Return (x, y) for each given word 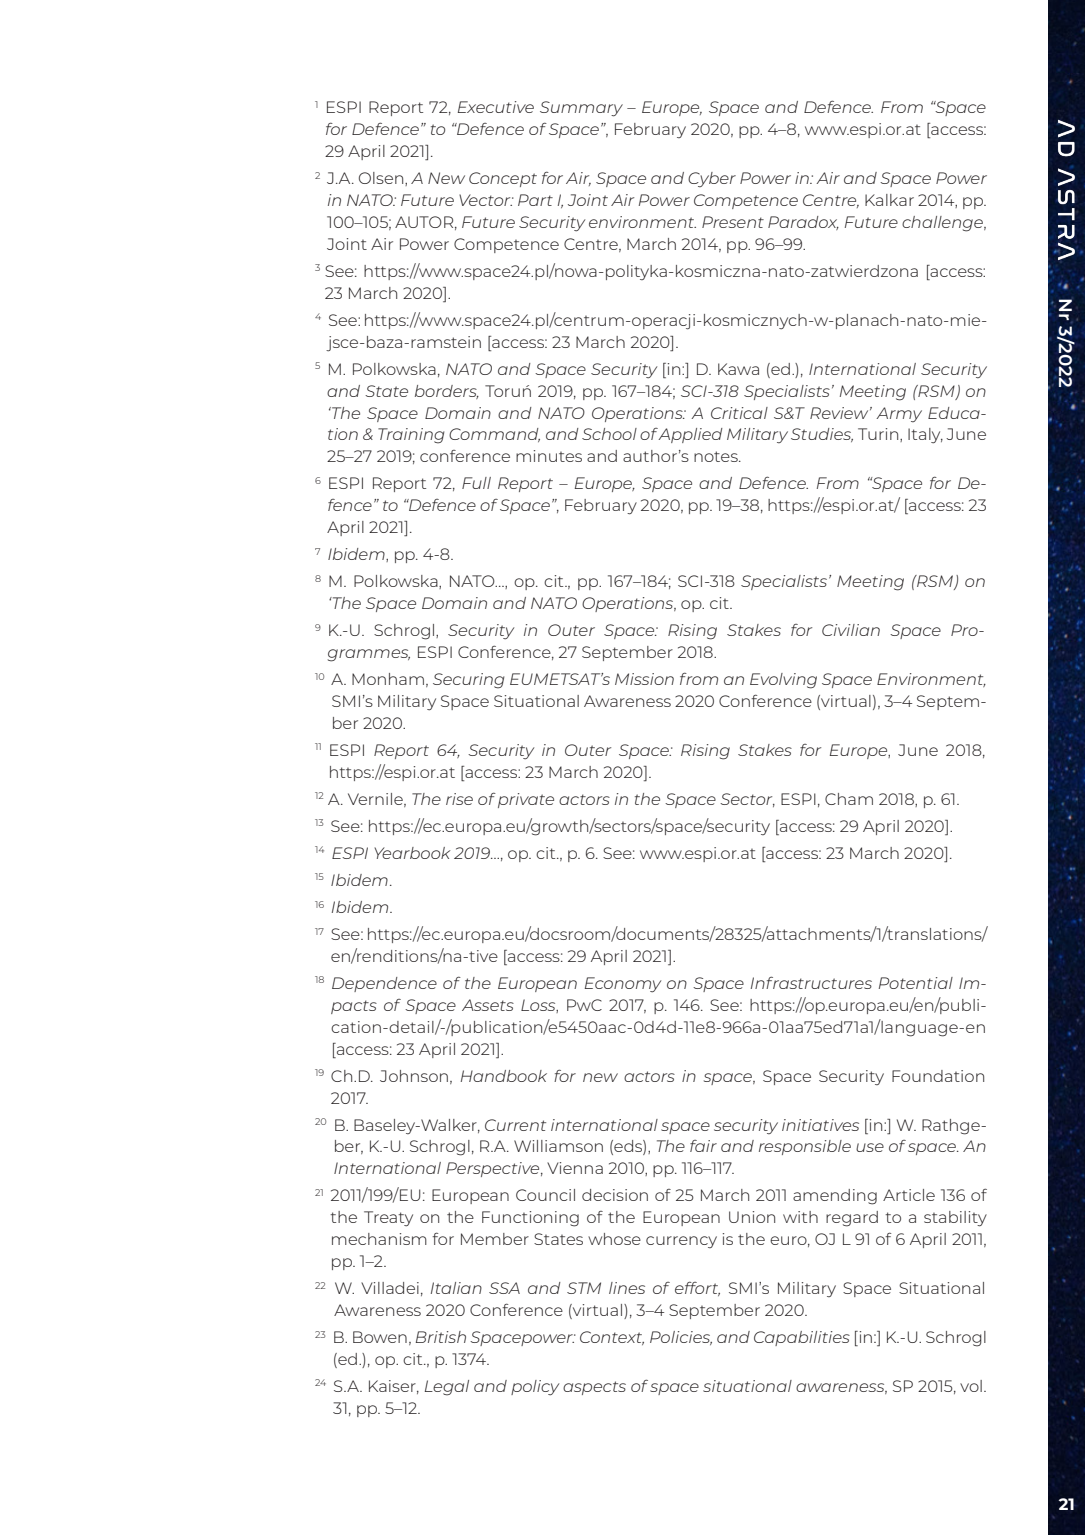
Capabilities (802, 1338)
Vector (486, 200)
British (441, 1337)
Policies (681, 1338)
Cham (849, 799)
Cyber (712, 179)
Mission (644, 679)
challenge (943, 224)
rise (459, 799)
